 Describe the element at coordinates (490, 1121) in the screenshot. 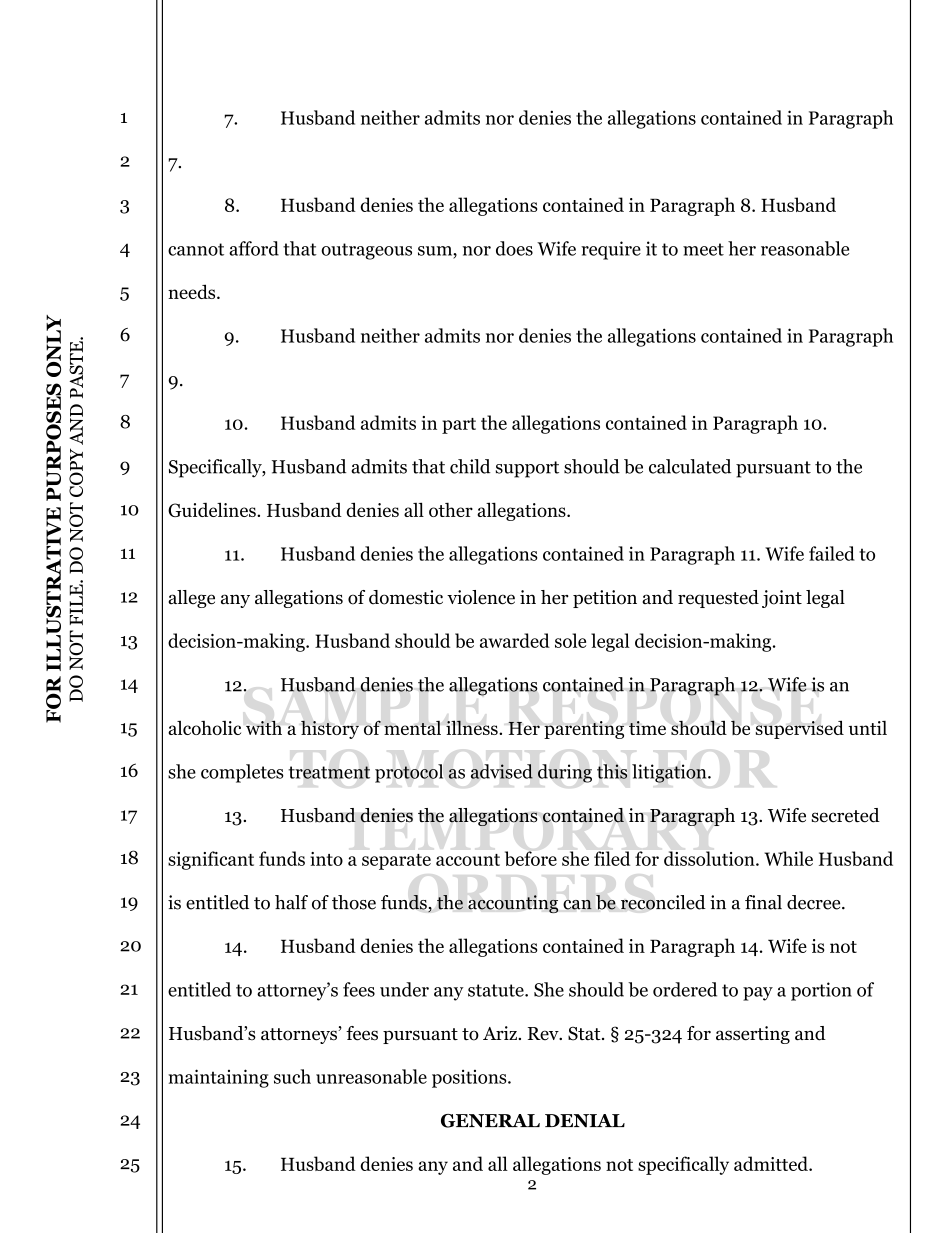

I see `GENERAL` at that location.
